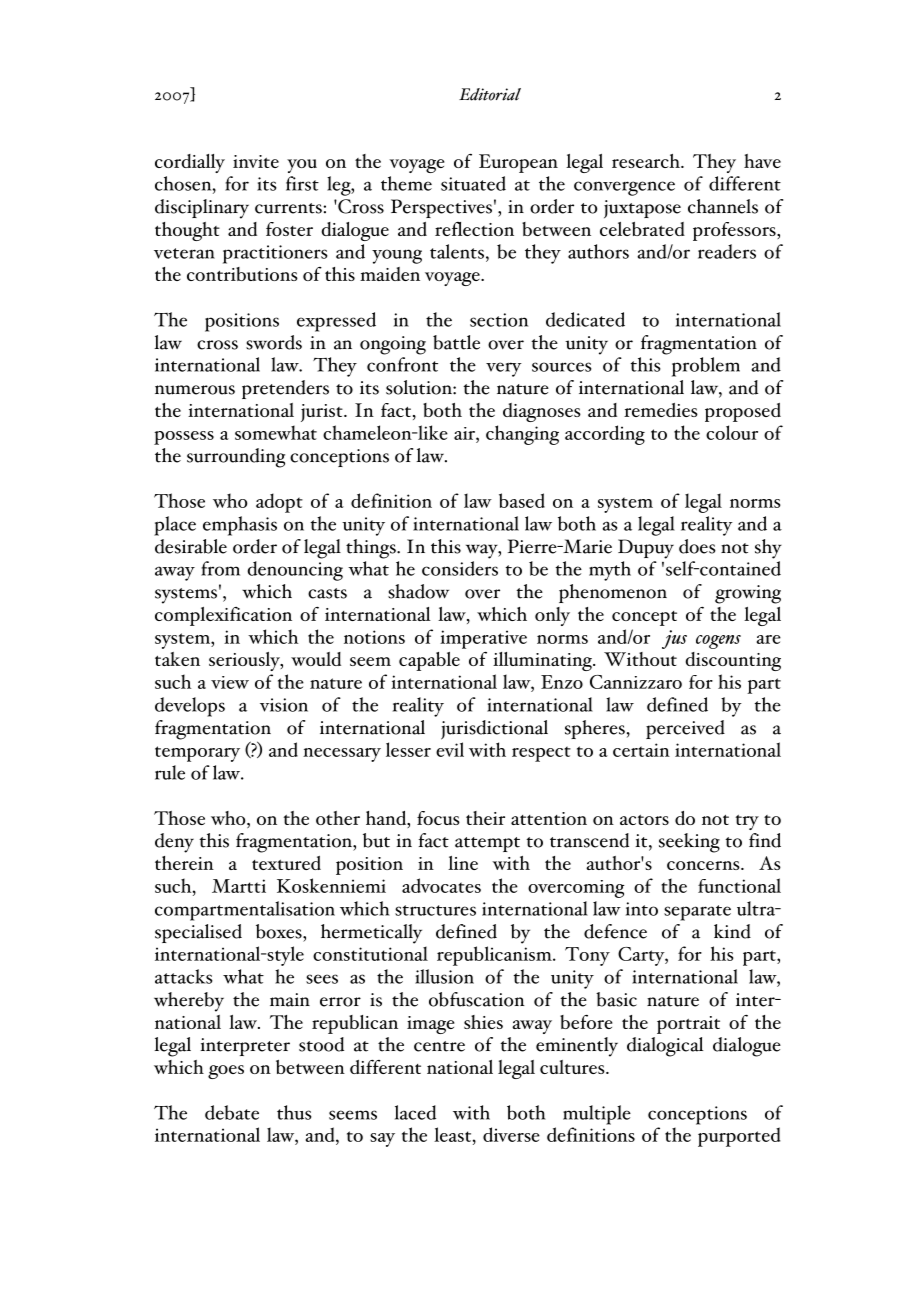  Describe the element at coordinates (522, 435) in the document. I see `changing` at that location.
